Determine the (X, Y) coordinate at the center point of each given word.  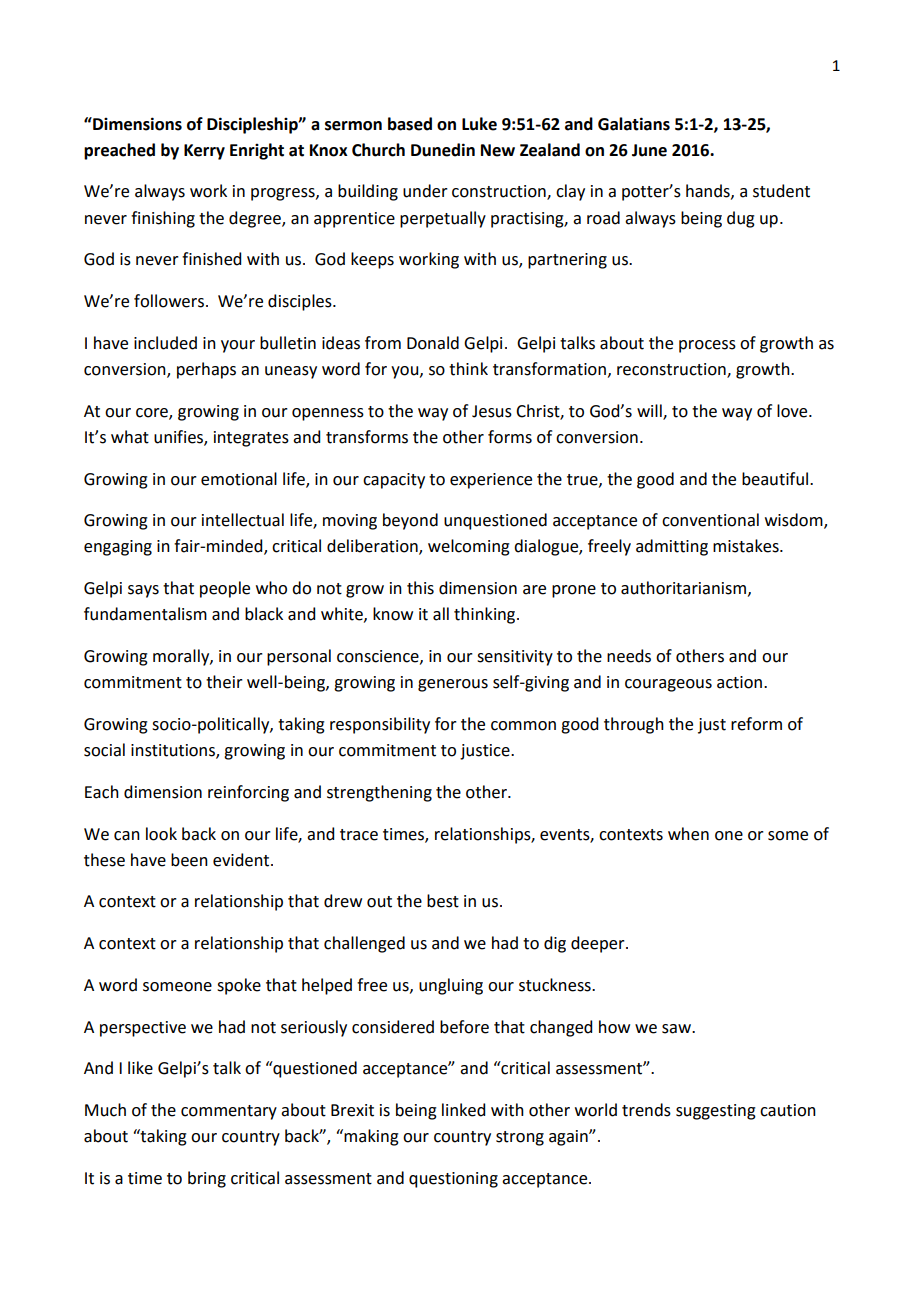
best (443, 901)
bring (207, 1179)
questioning (453, 1180)
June (649, 150)
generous (453, 685)
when (688, 834)
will (650, 411)
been (189, 860)
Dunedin (443, 150)
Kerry (204, 152)
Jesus (492, 411)
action (741, 682)
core (153, 413)
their (224, 682)
